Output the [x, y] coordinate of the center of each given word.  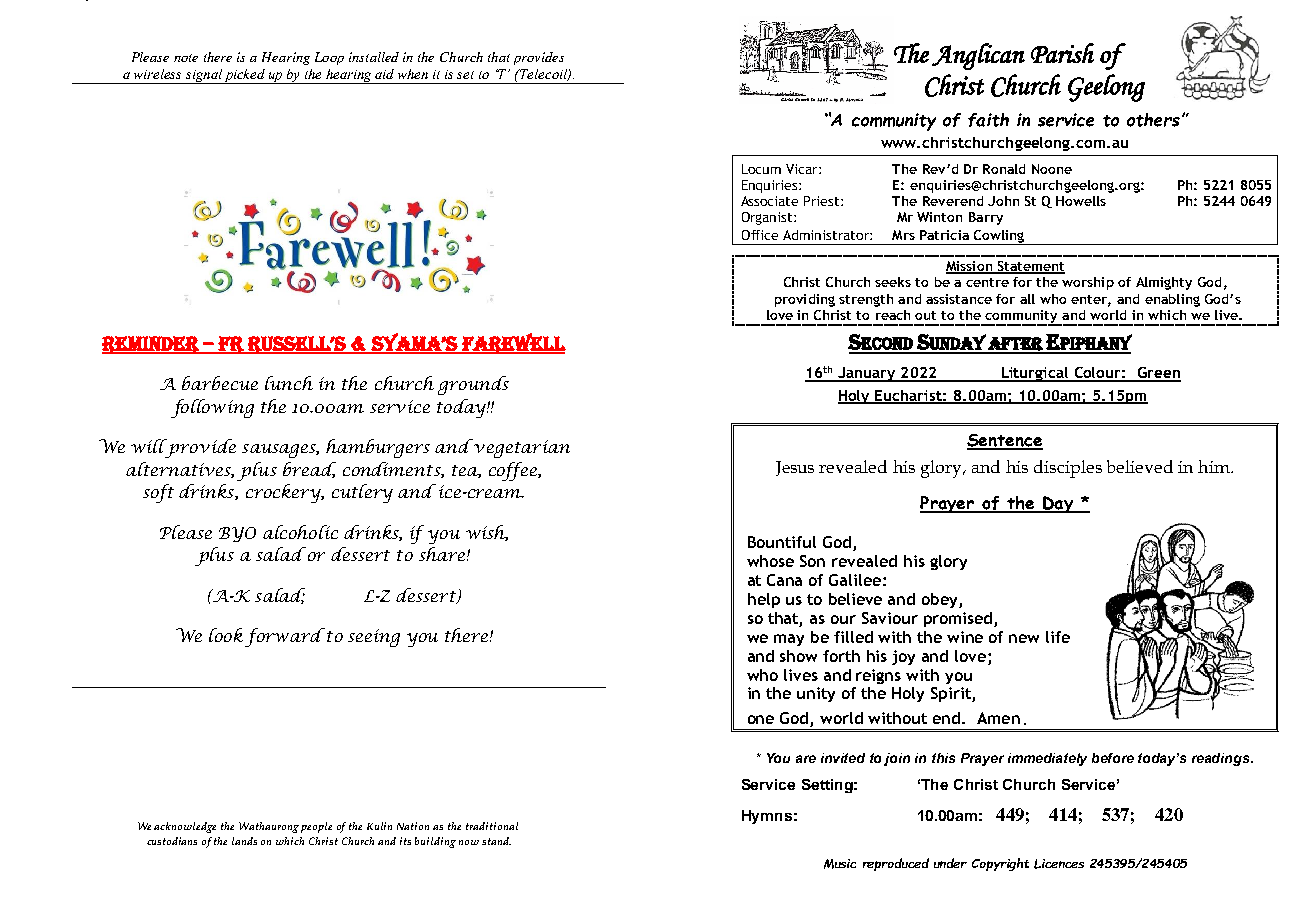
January [867, 374]
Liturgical [1035, 374]
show [798, 656]
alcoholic [300, 532]
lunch [289, 383]
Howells [1081, 201]
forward [285, 637]
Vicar [803, 169]
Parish [1062, 53]
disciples [1068, 469]
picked [245, 76]
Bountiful [782, 542]
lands [244, 841]
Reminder [151, 345]
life [1058, 637]
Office [760, 235]
